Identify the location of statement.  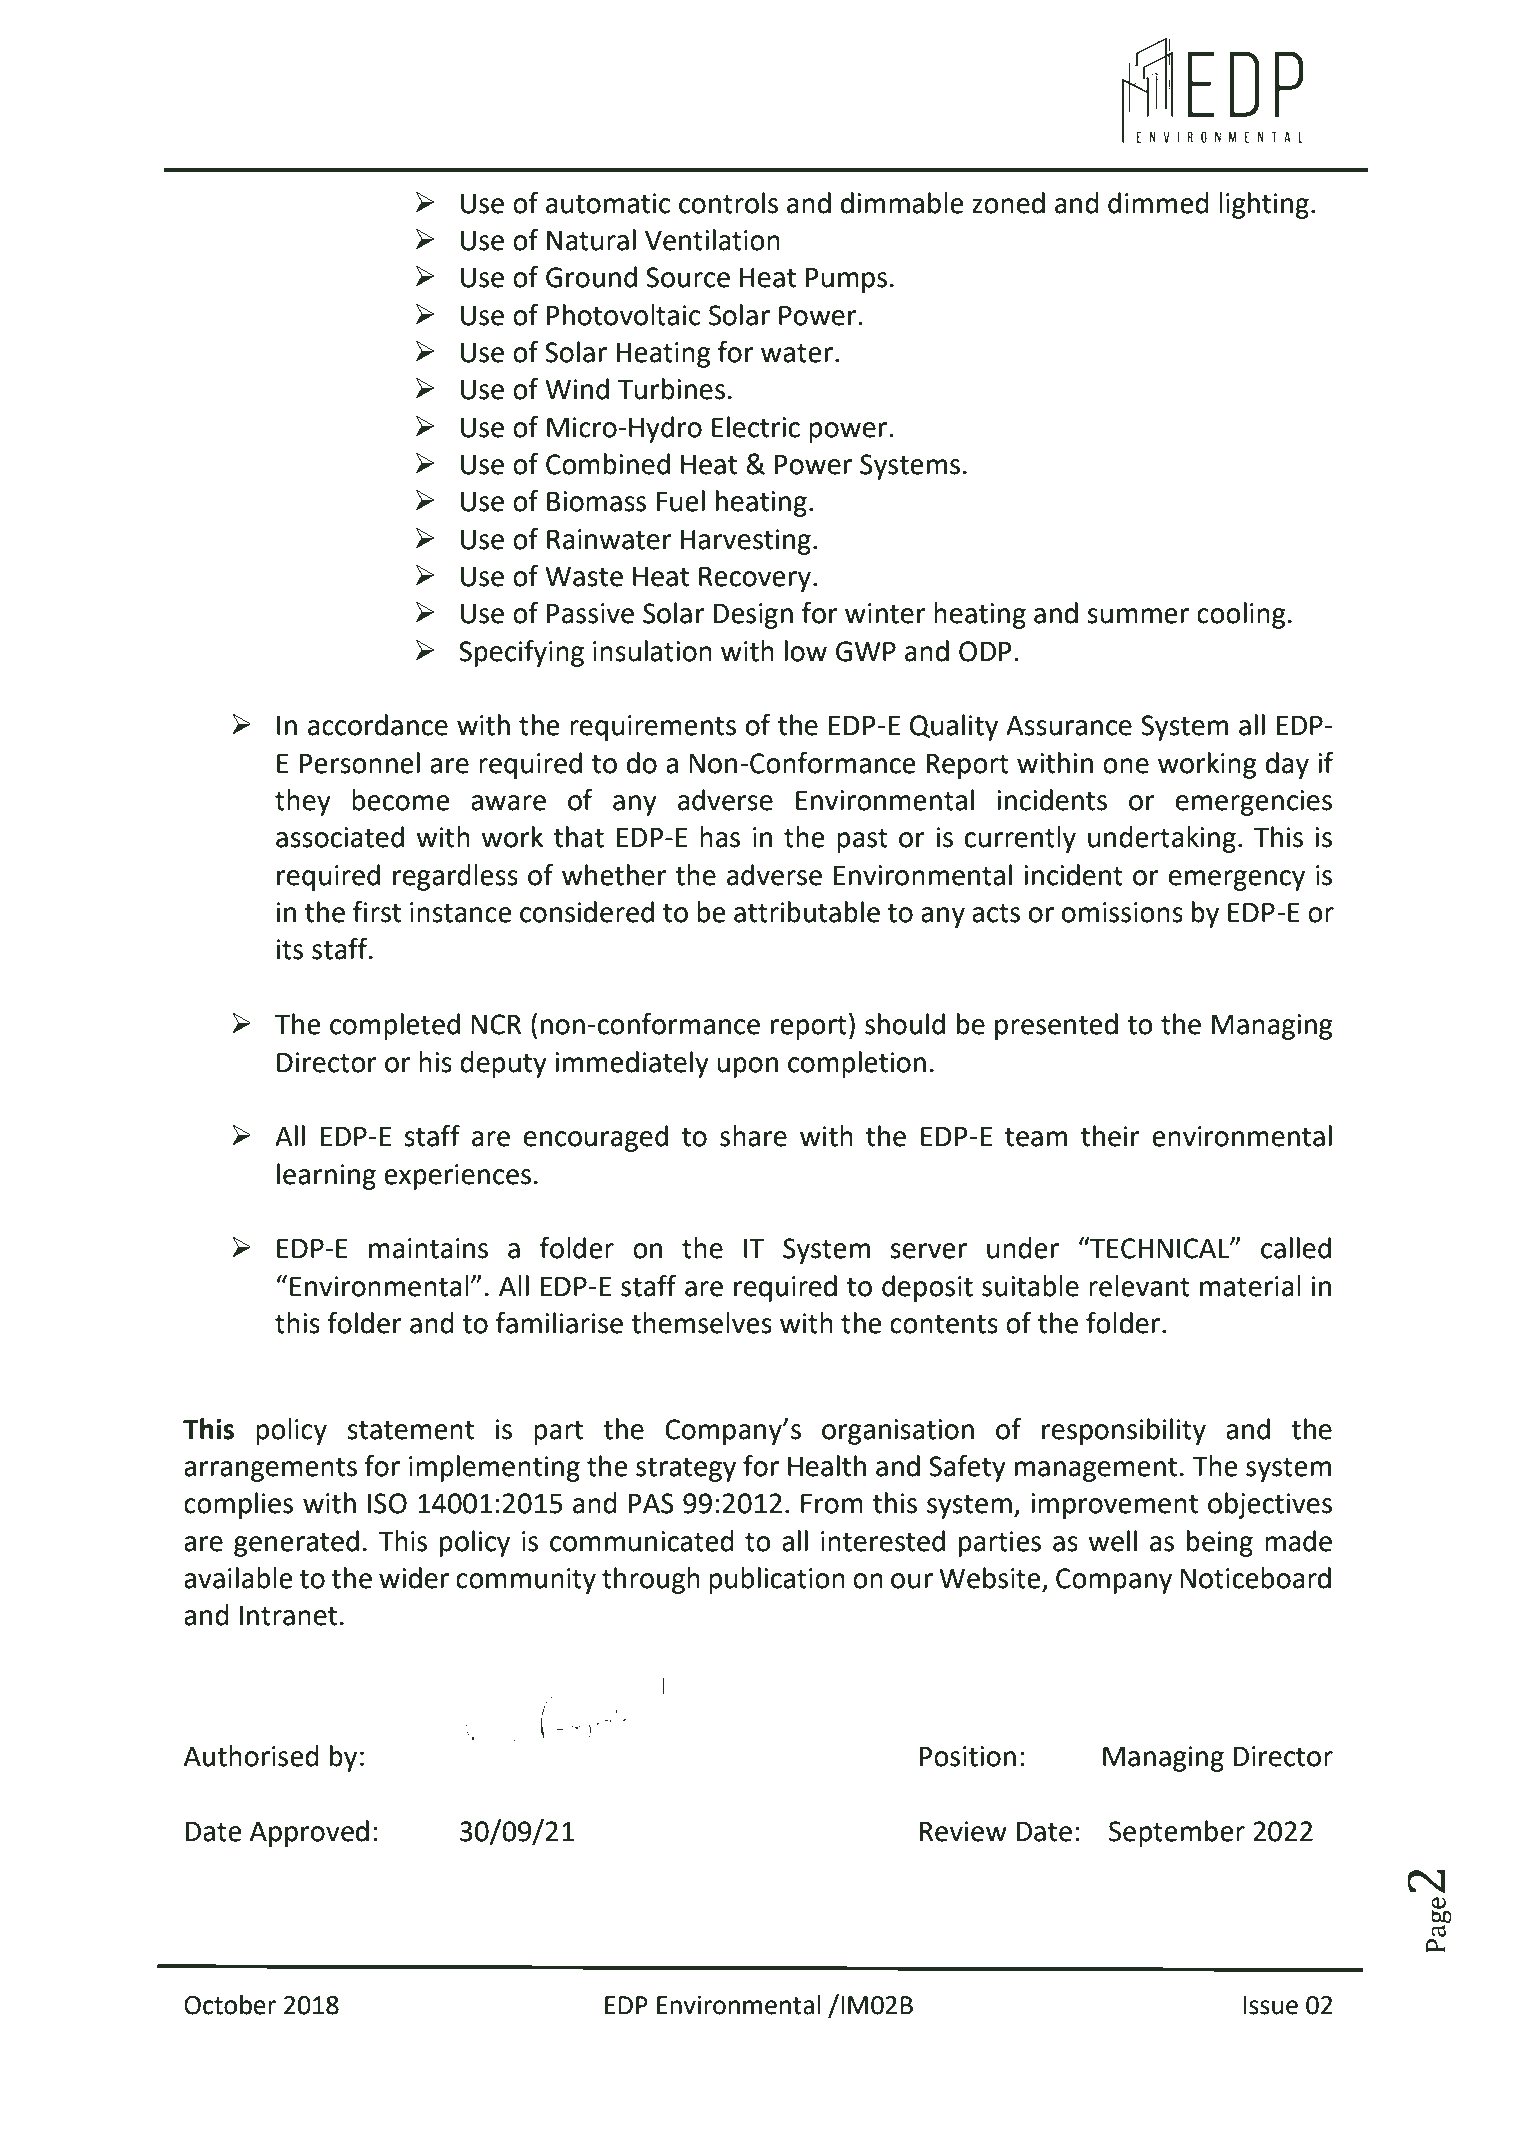
(410, 1430).
